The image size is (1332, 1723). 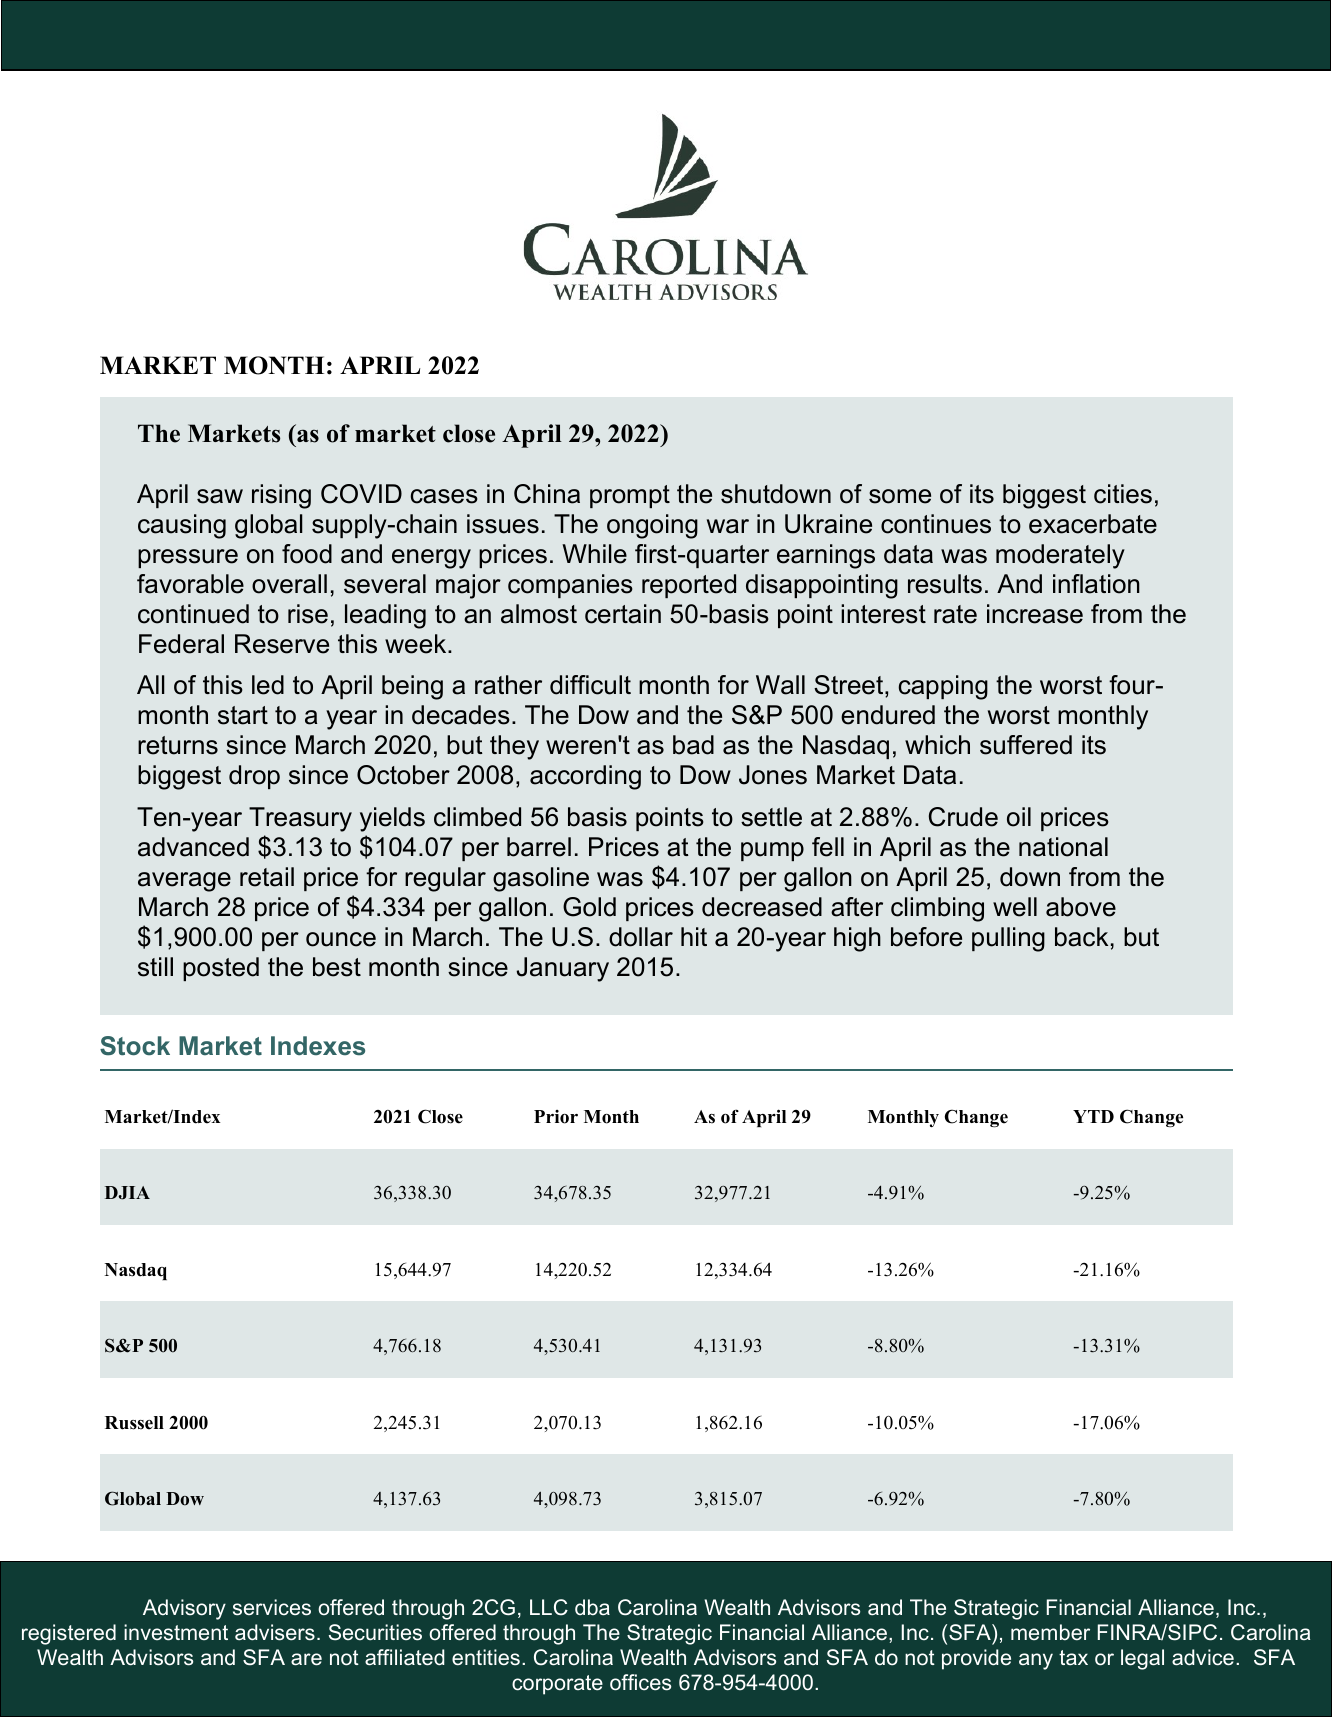 What do you see at coordinates (556, 1117) in the image?
I see `Prior` at bounding box center [556, 1117].
